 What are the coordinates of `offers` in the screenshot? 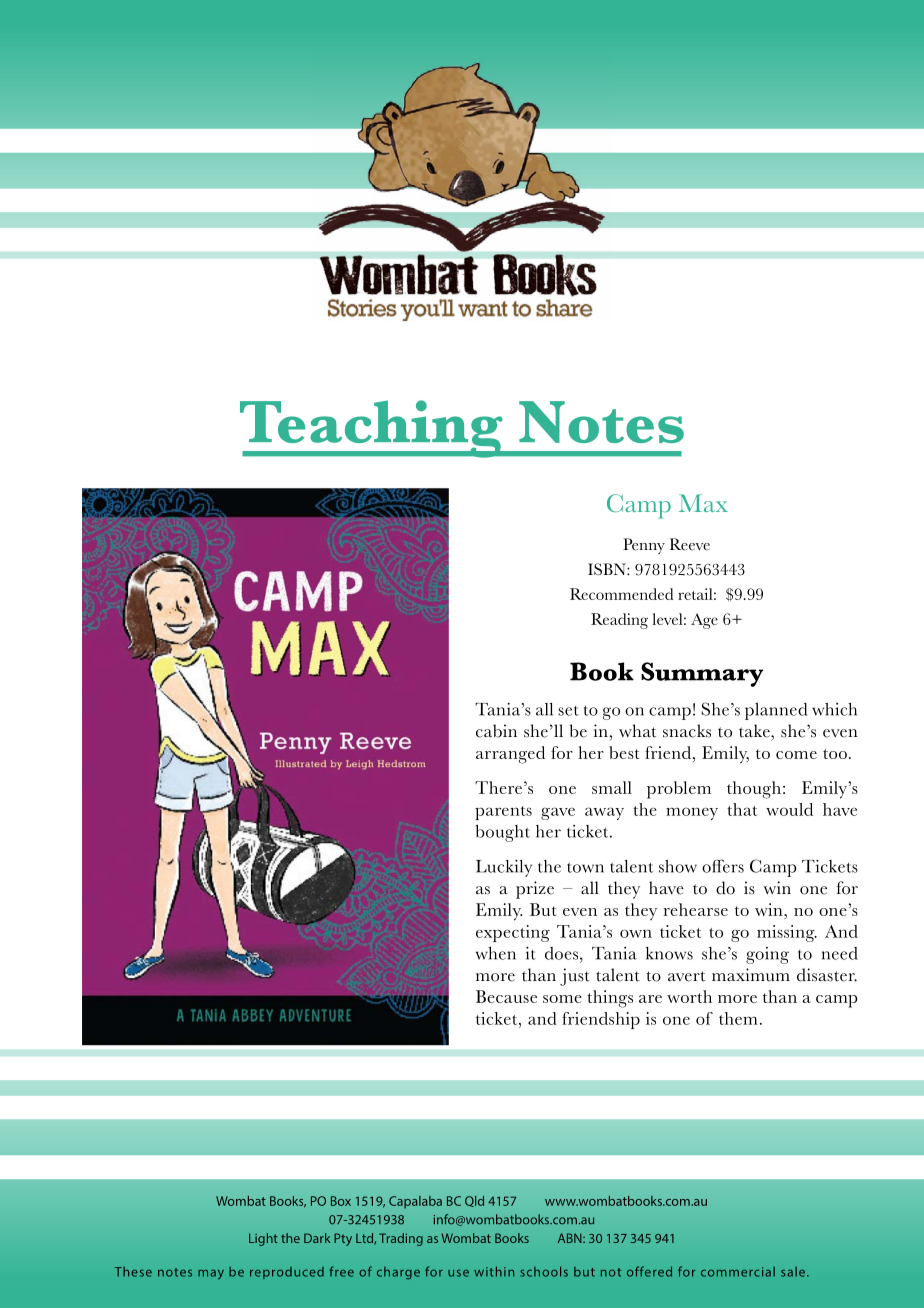 It's located at (723, 866).
